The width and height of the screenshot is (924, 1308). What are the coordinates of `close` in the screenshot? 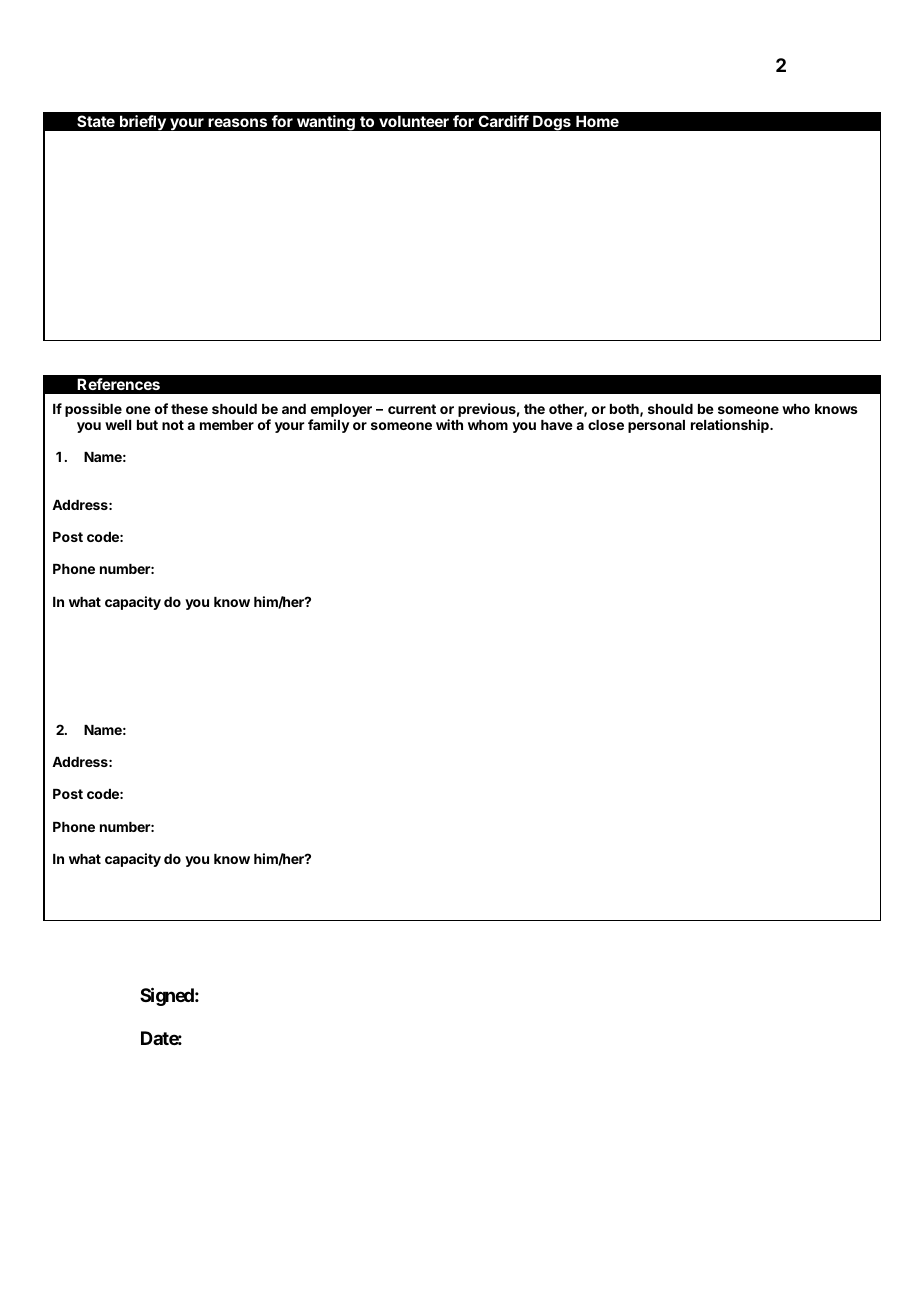 It's located at (606, 425).
